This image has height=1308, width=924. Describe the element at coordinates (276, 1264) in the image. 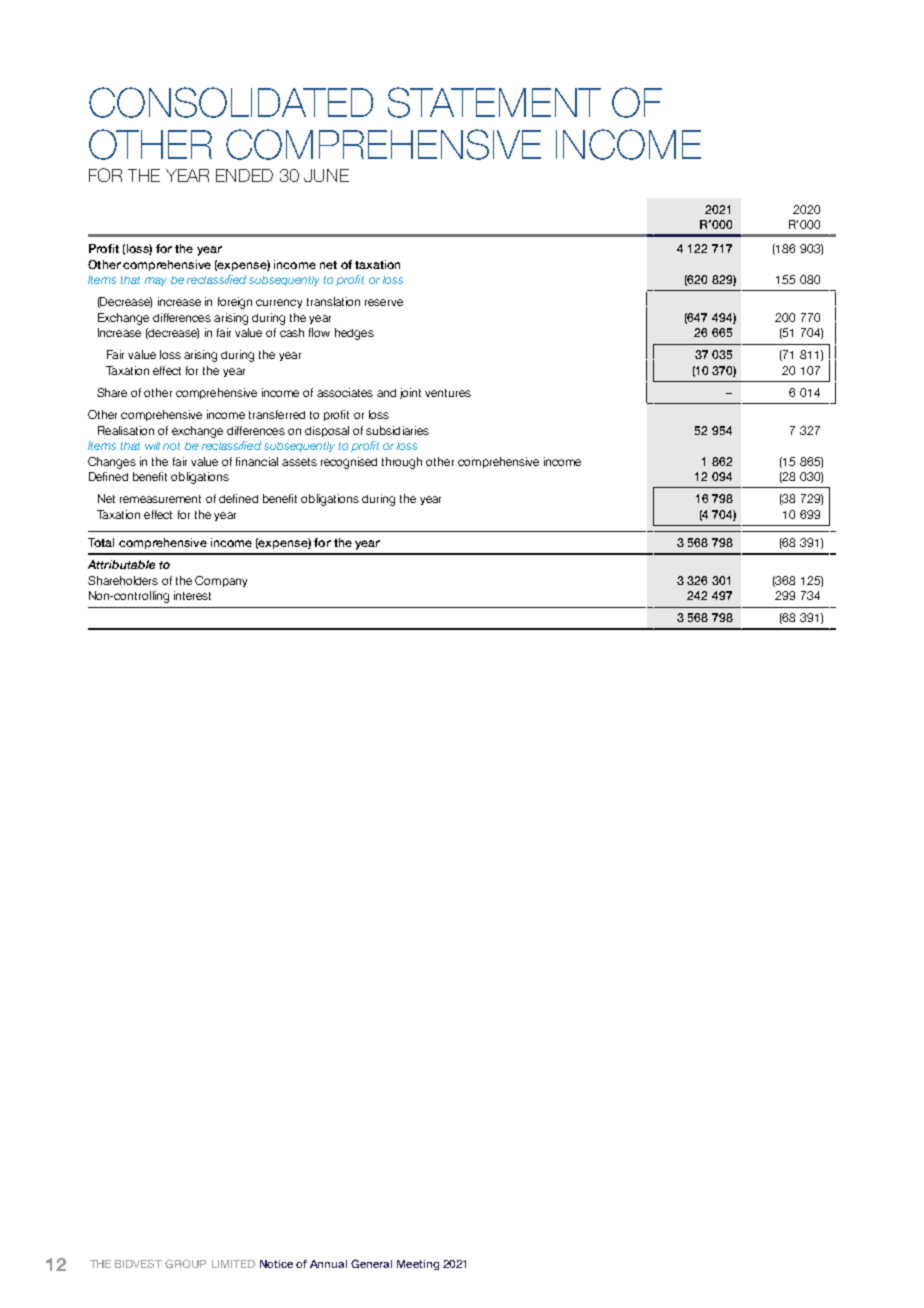

I see `Notice` at that location.
